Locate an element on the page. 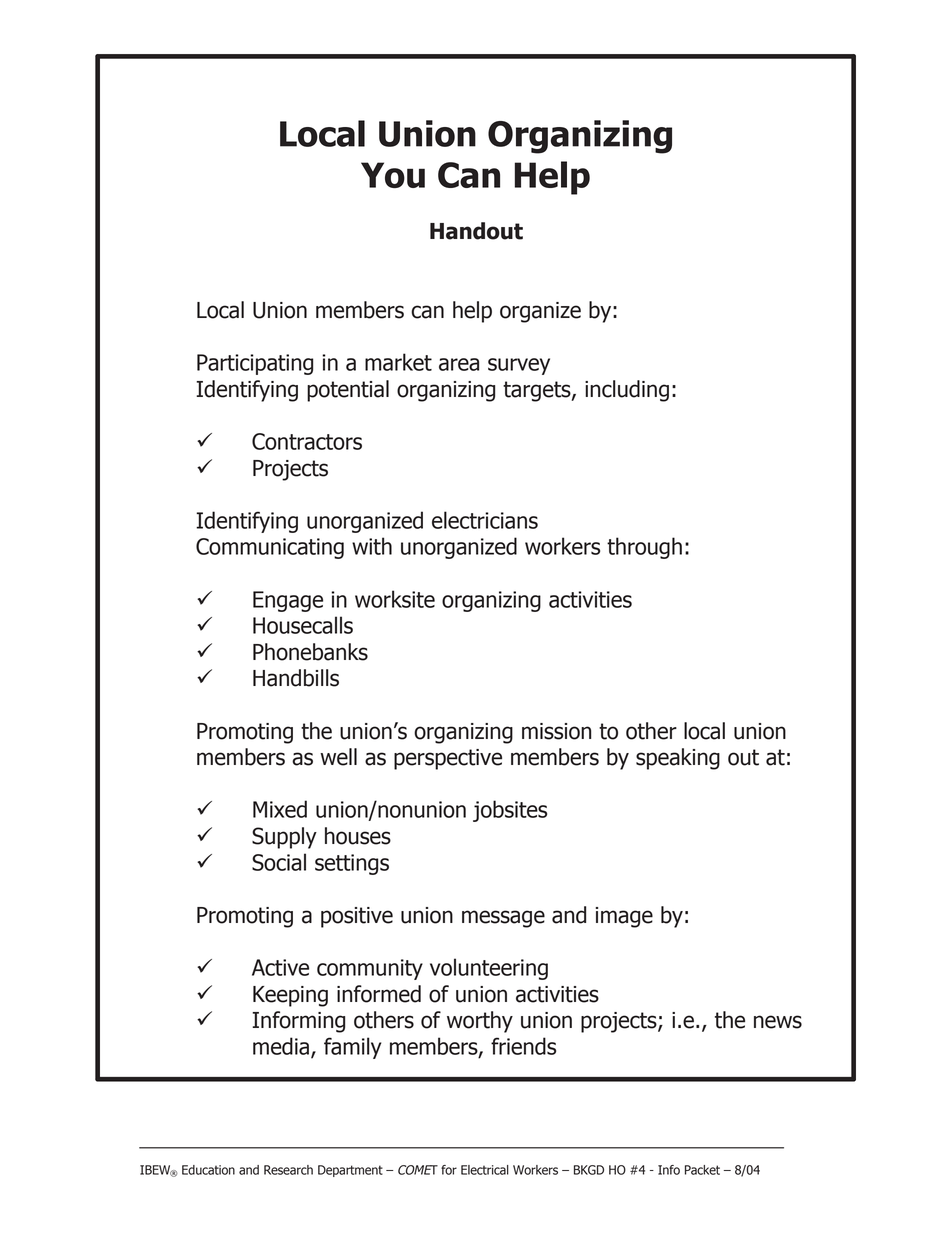 This image has width=952, height=1233. mission is located at coordinates (556, 731).
